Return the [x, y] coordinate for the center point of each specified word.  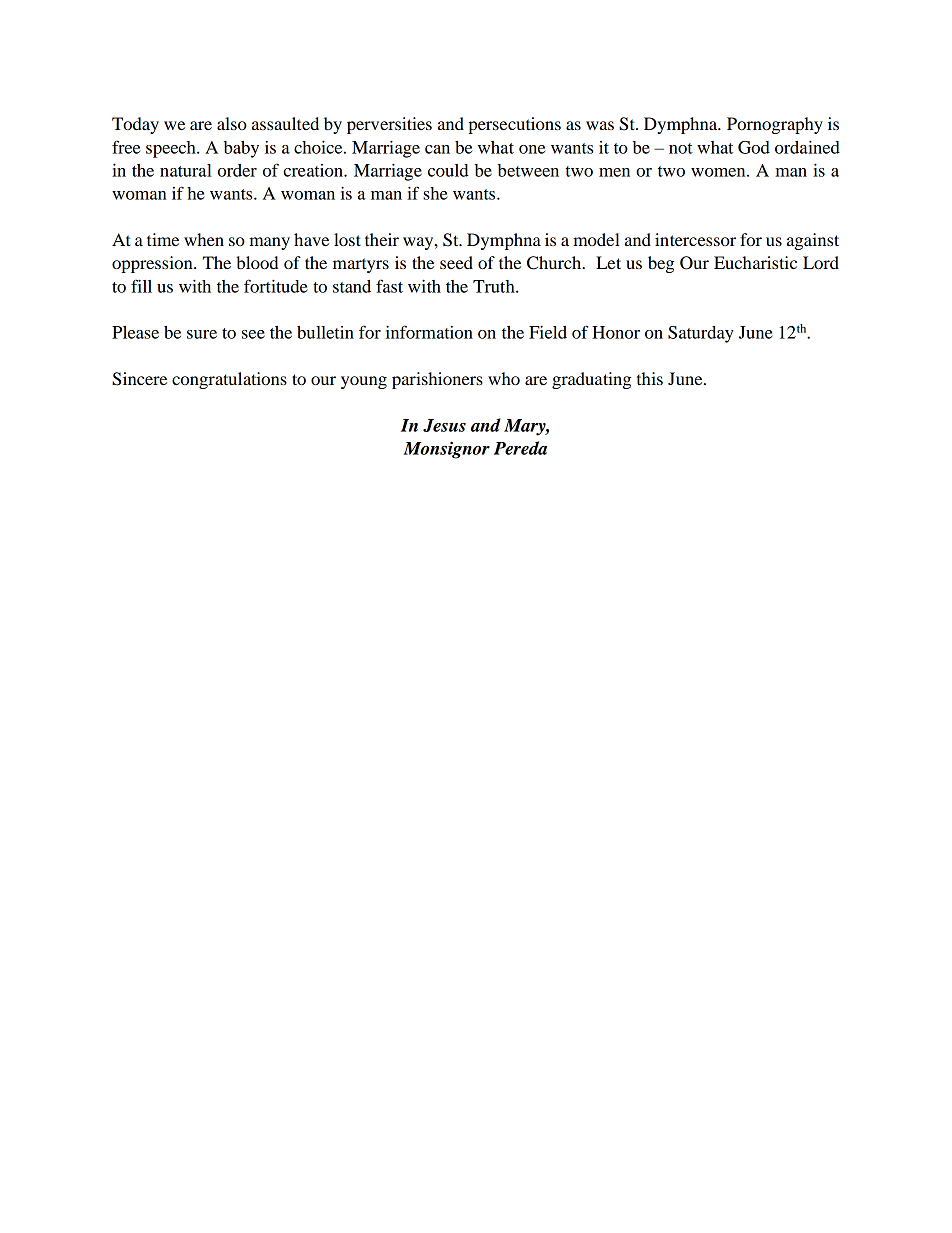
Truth [495, 286]
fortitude [276, 286]
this [650, 378]
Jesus [444, 425]
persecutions [514, 125]
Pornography [775, 125]
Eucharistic [755, 262]
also [232, 123]
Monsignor [446, 450]
